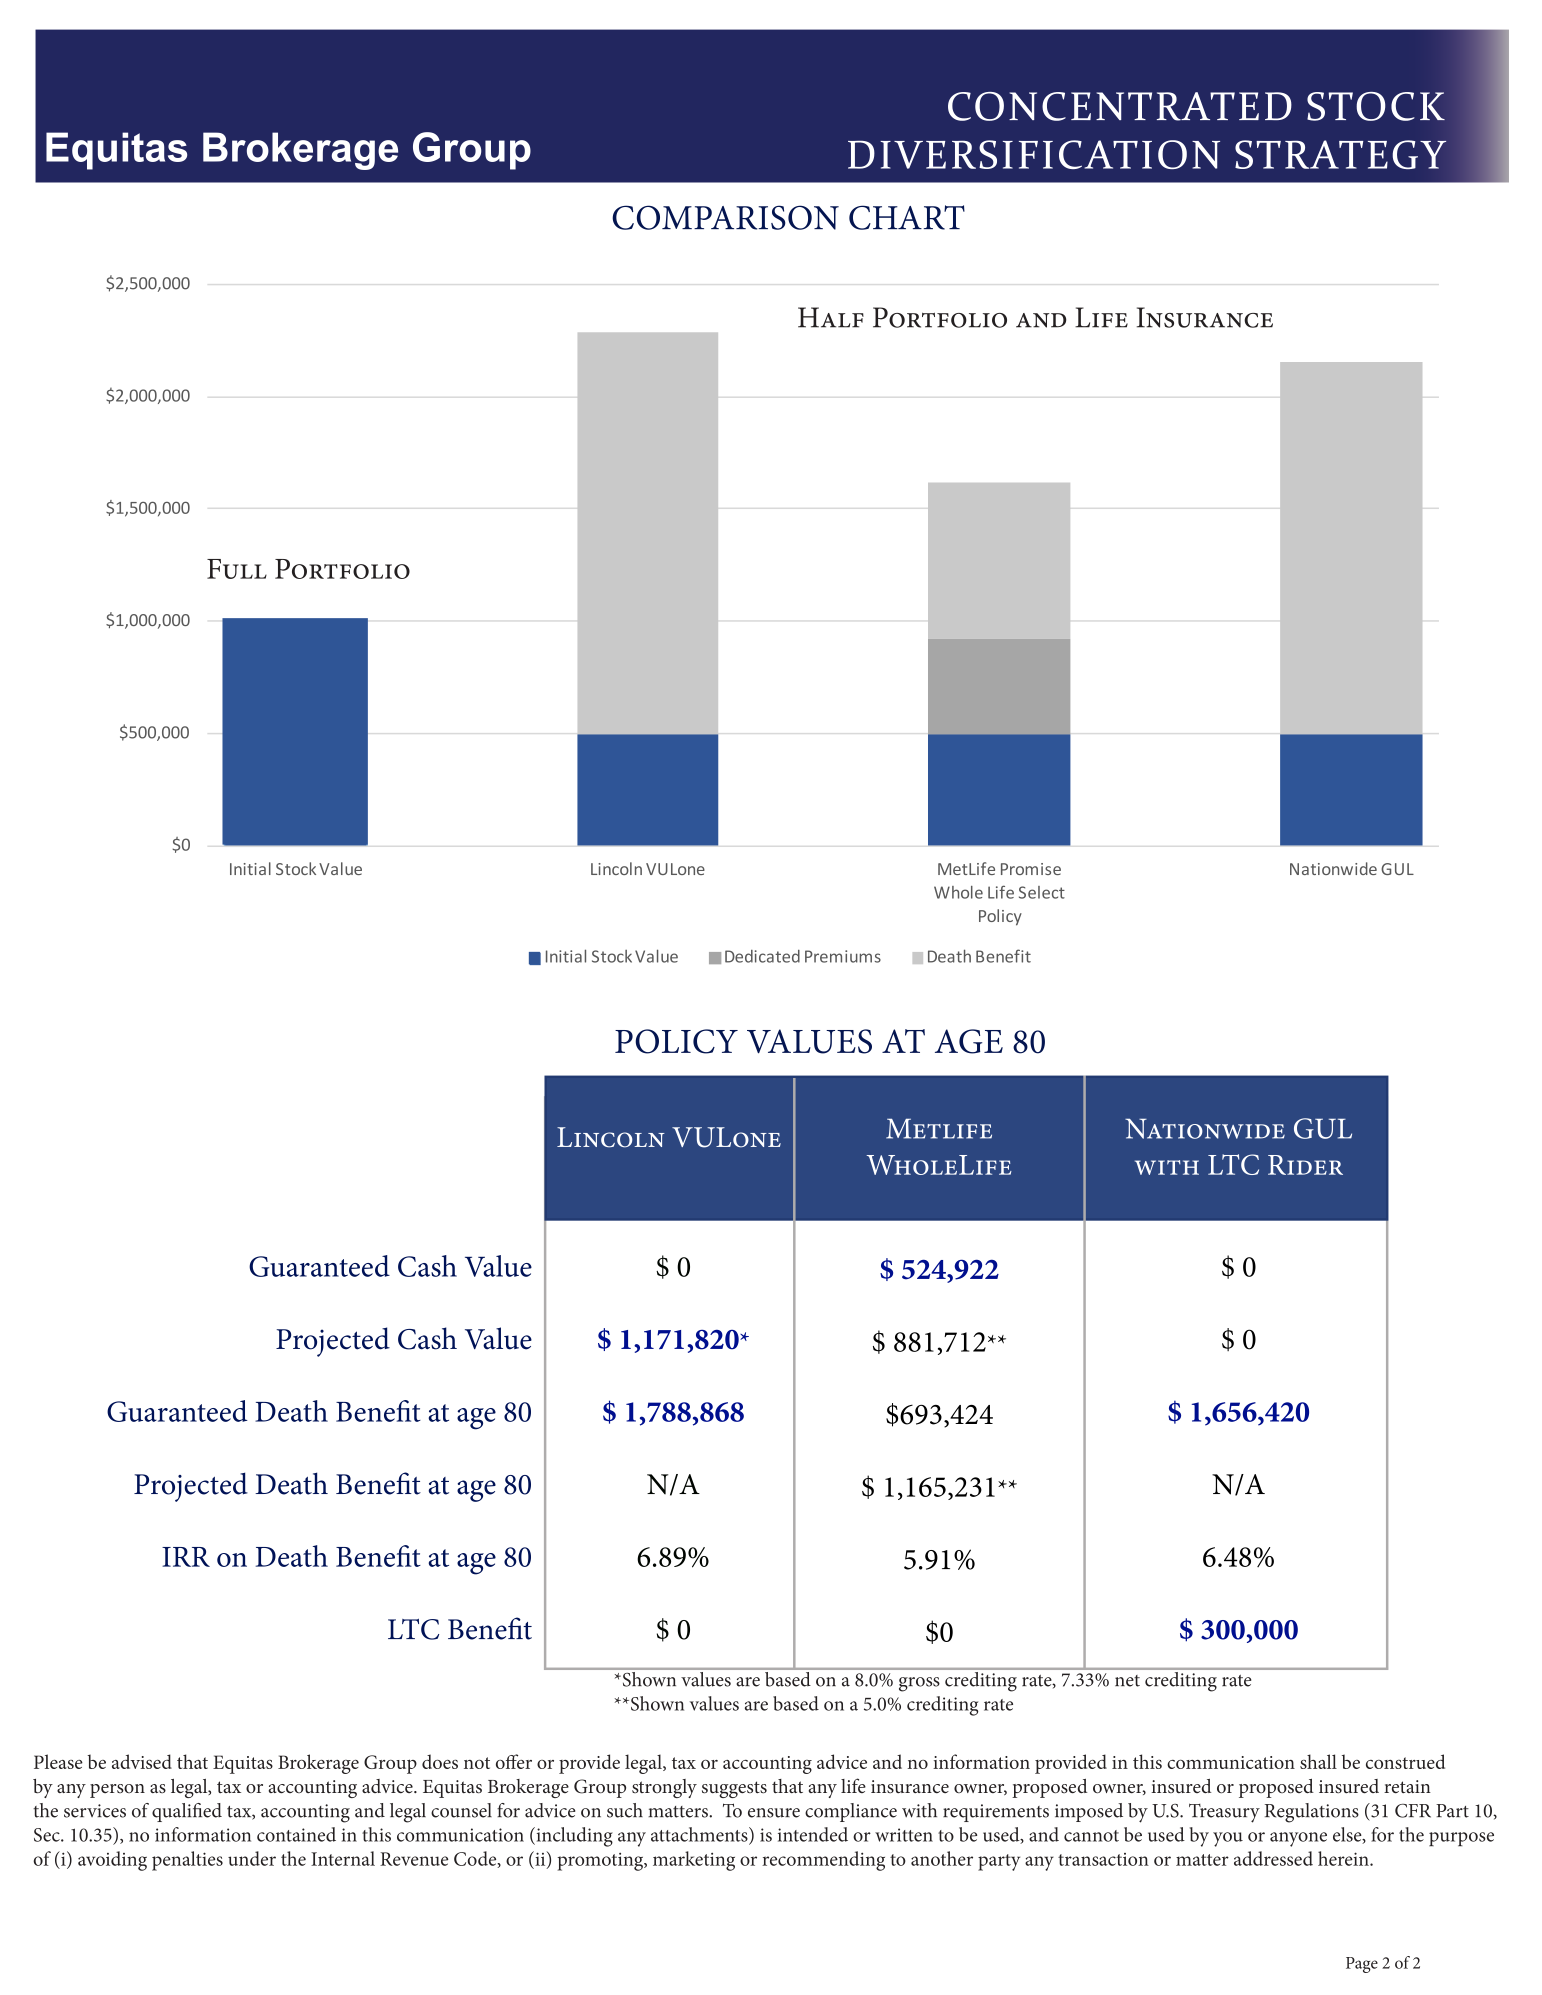  What do you see at coordinates (252, 1858) in the page?
I see `under` at bounding box center [252, 1858].
